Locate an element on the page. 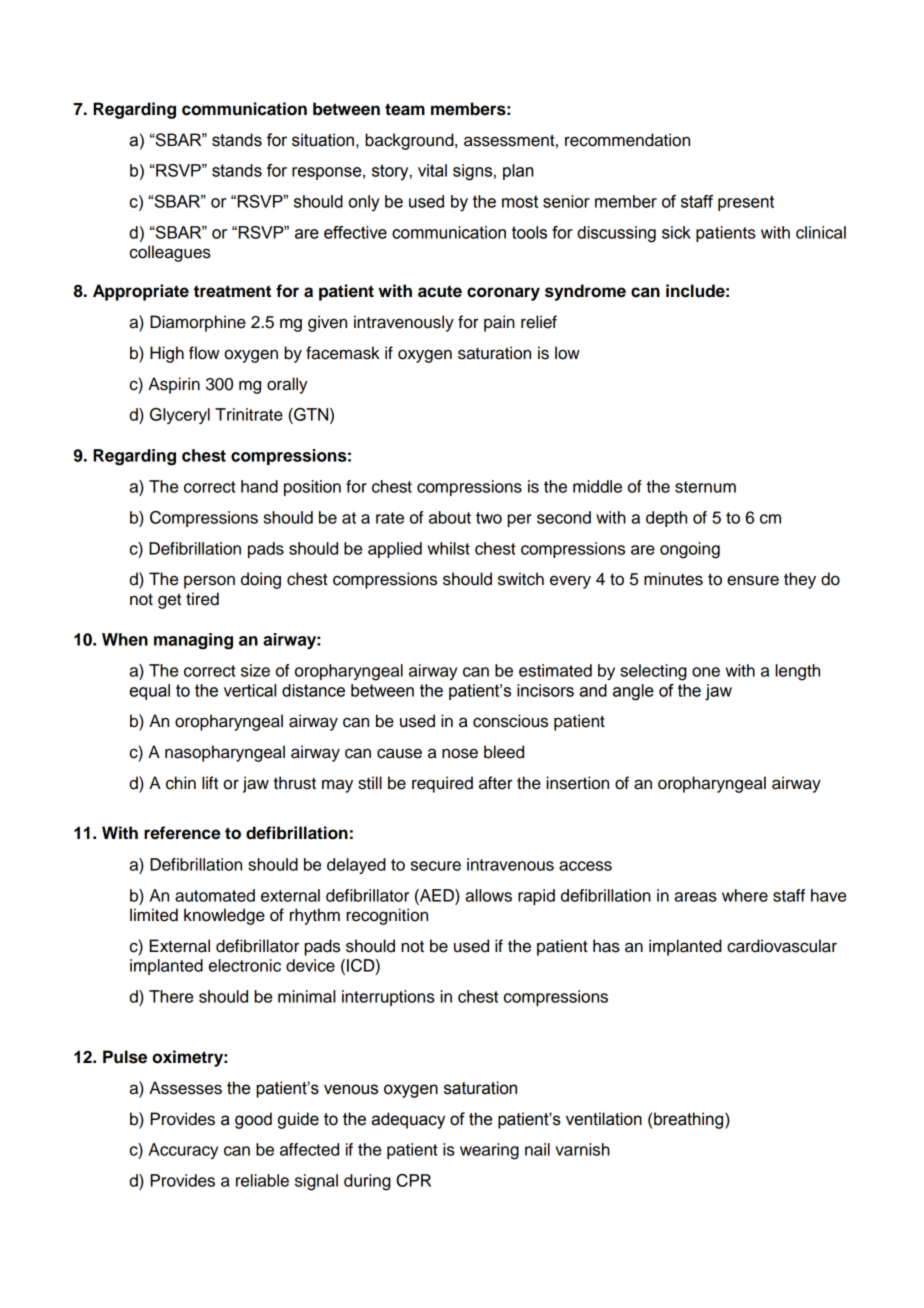 This image has height=1308, width=924. pain is located at coordinates (499, 323).
